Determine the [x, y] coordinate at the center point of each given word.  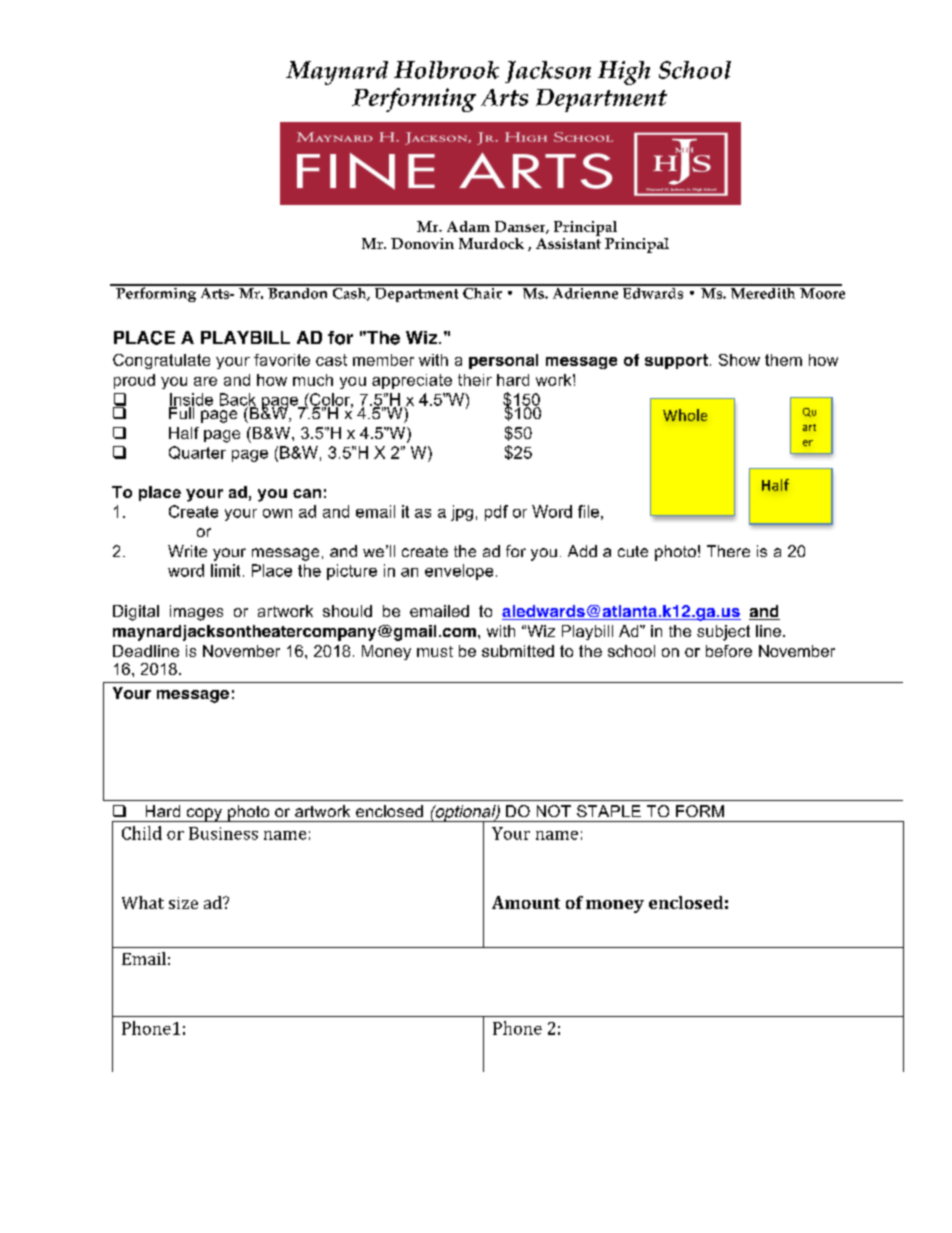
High [624, 73]
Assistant [568, 243]
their [475, 380]
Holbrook [446, 70]
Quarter [197, 452]
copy [204, 815]
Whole [685, 415]
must [435, 651]
